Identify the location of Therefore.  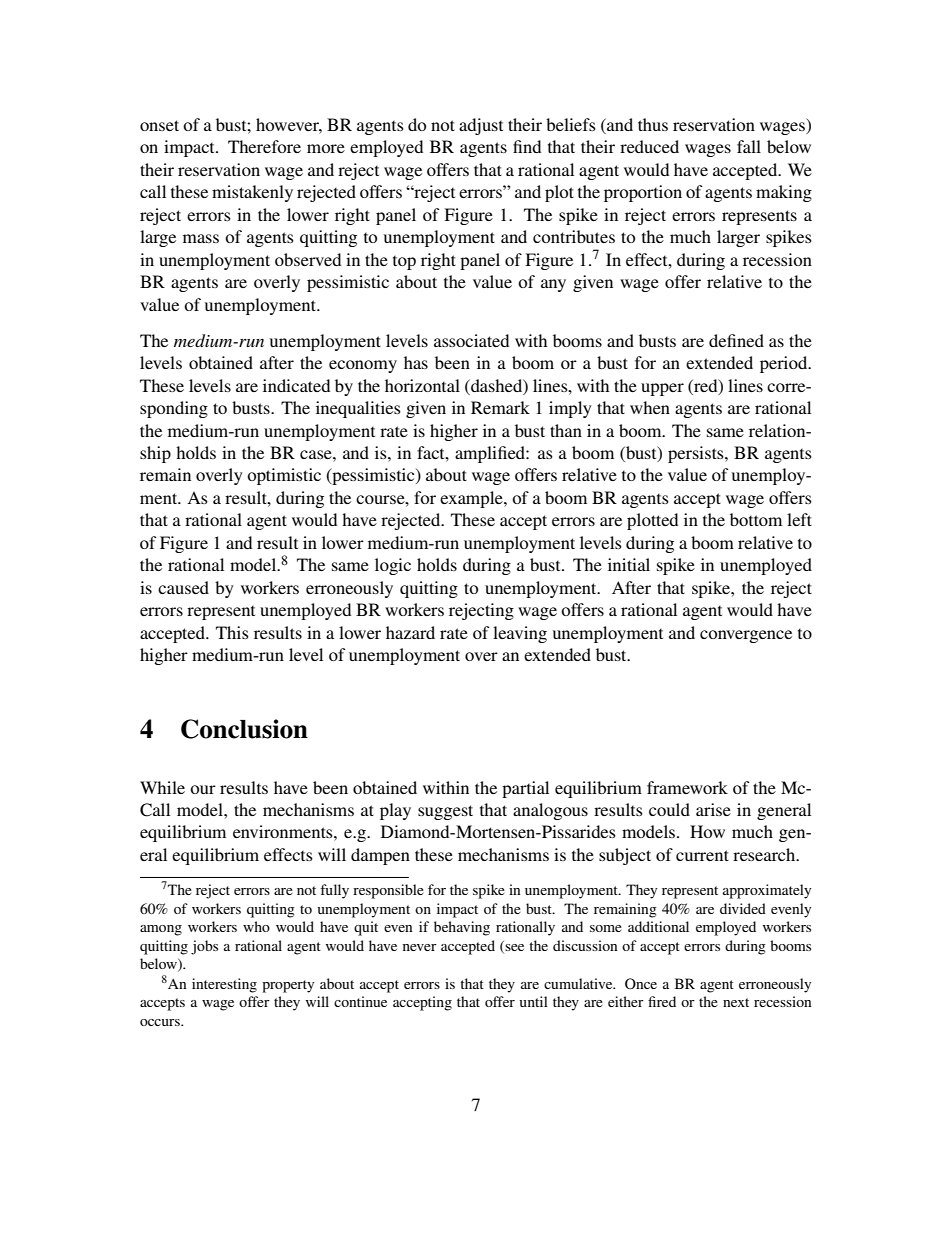
(264, 146).
